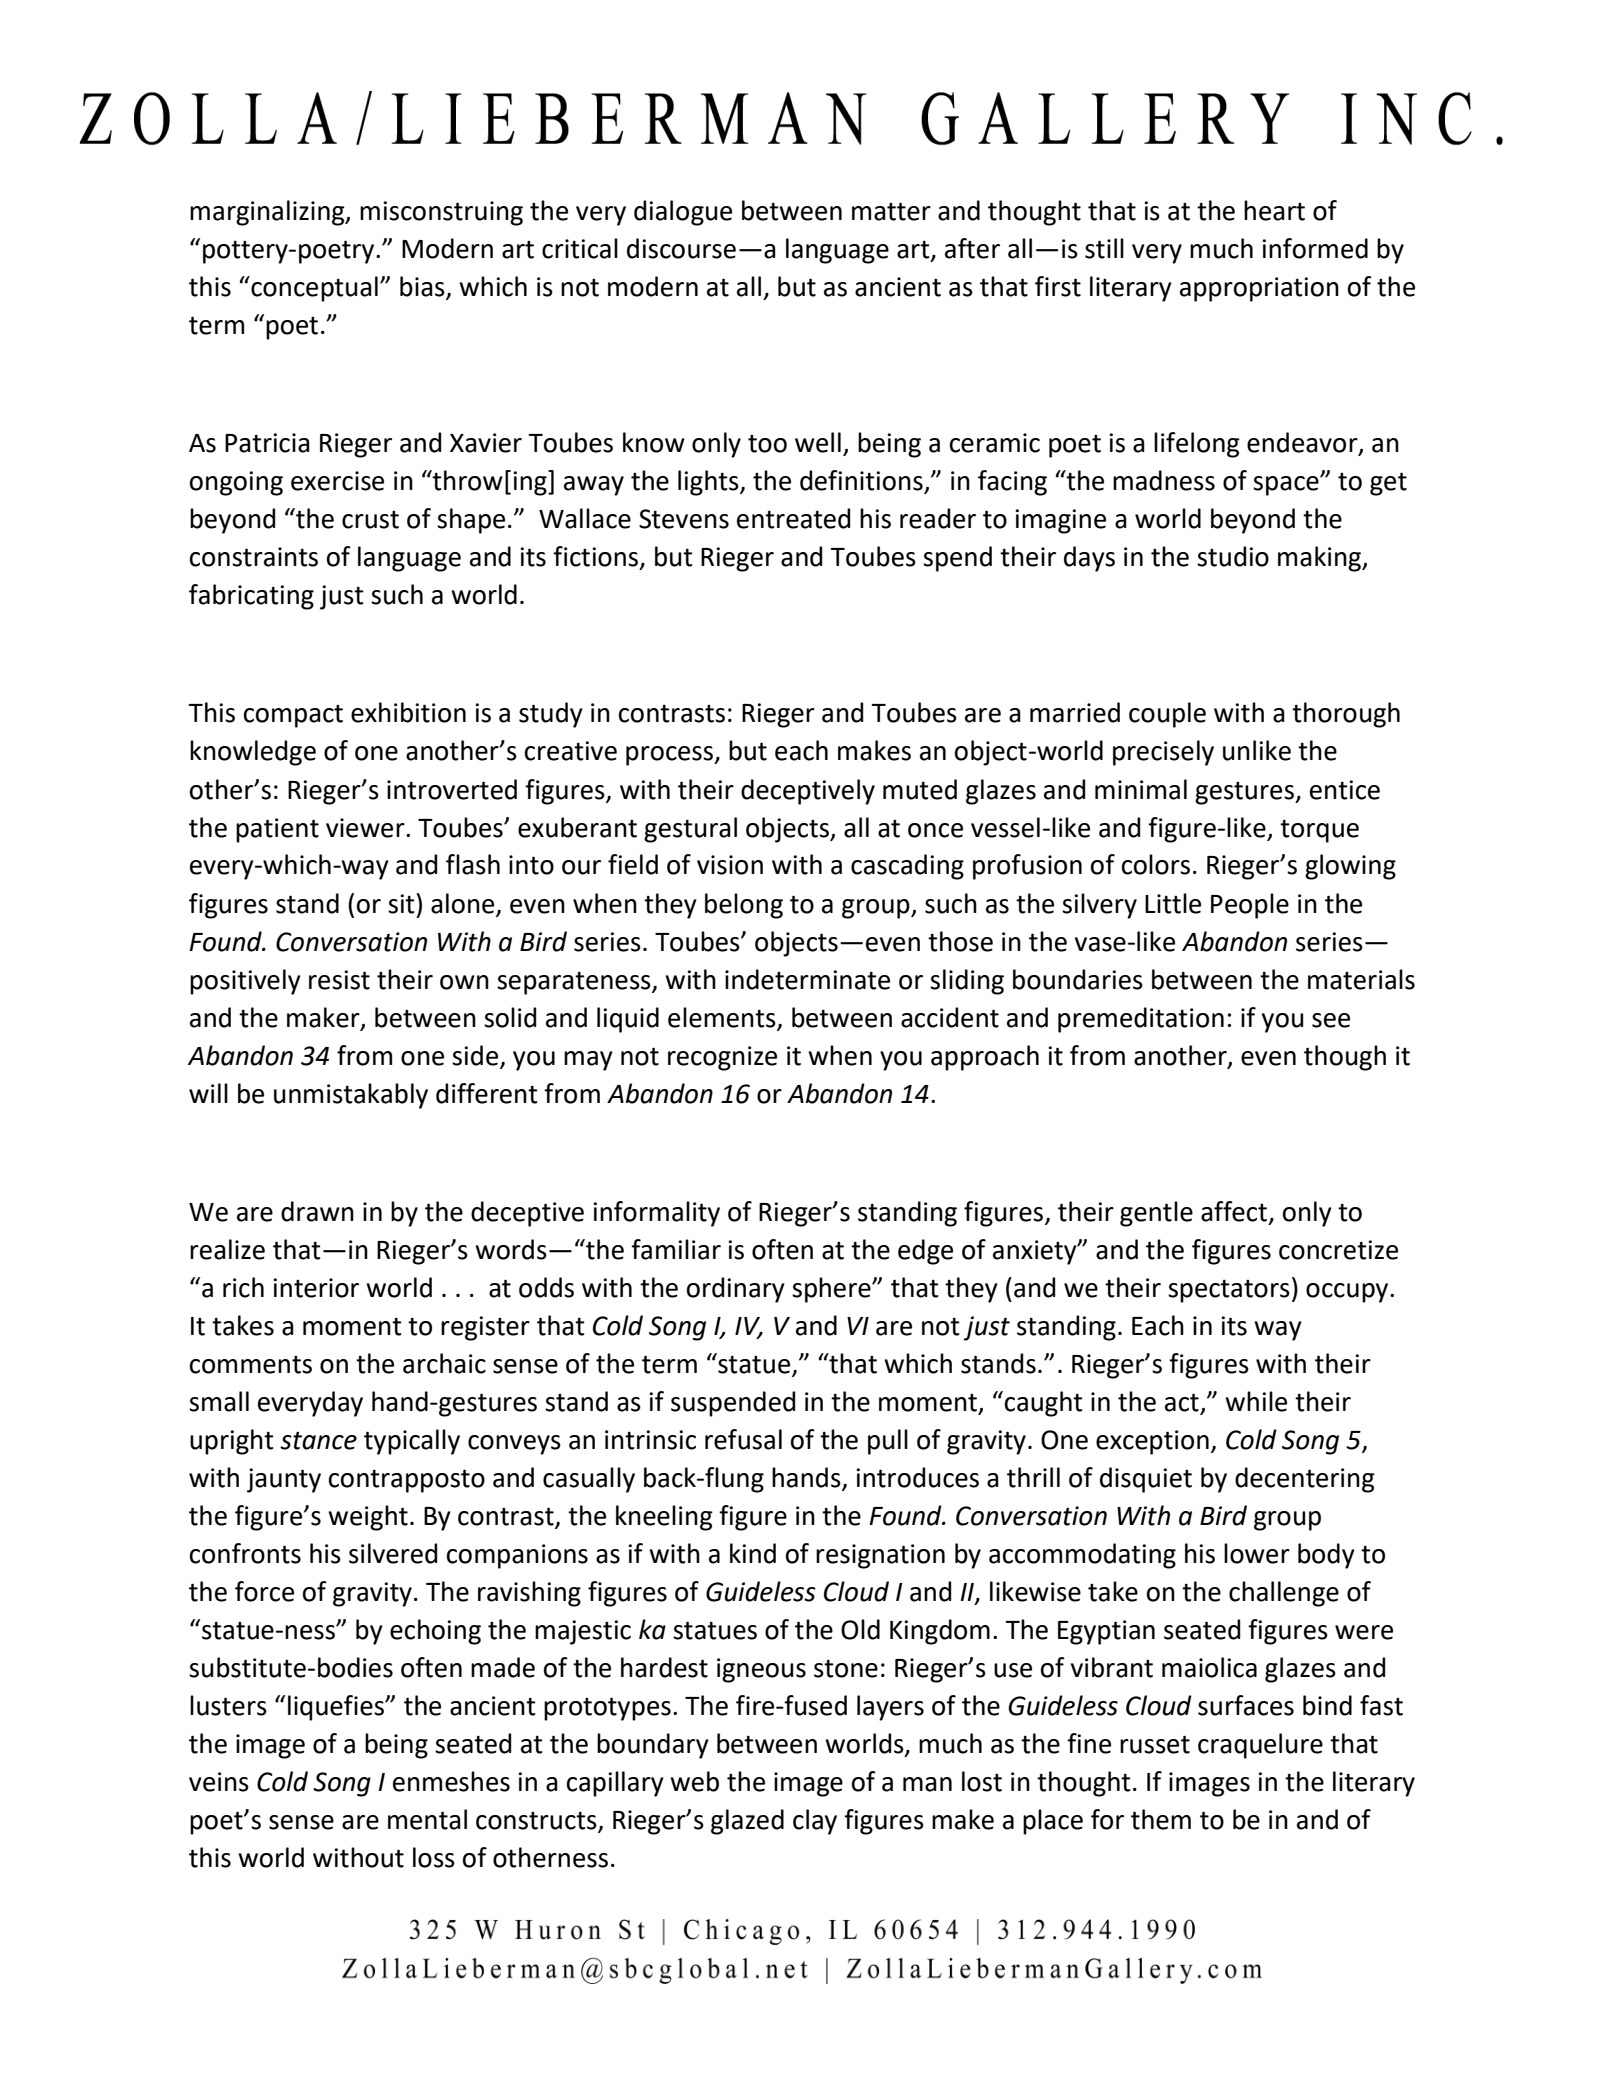  I want to click on elements, so click(722, 1017).
